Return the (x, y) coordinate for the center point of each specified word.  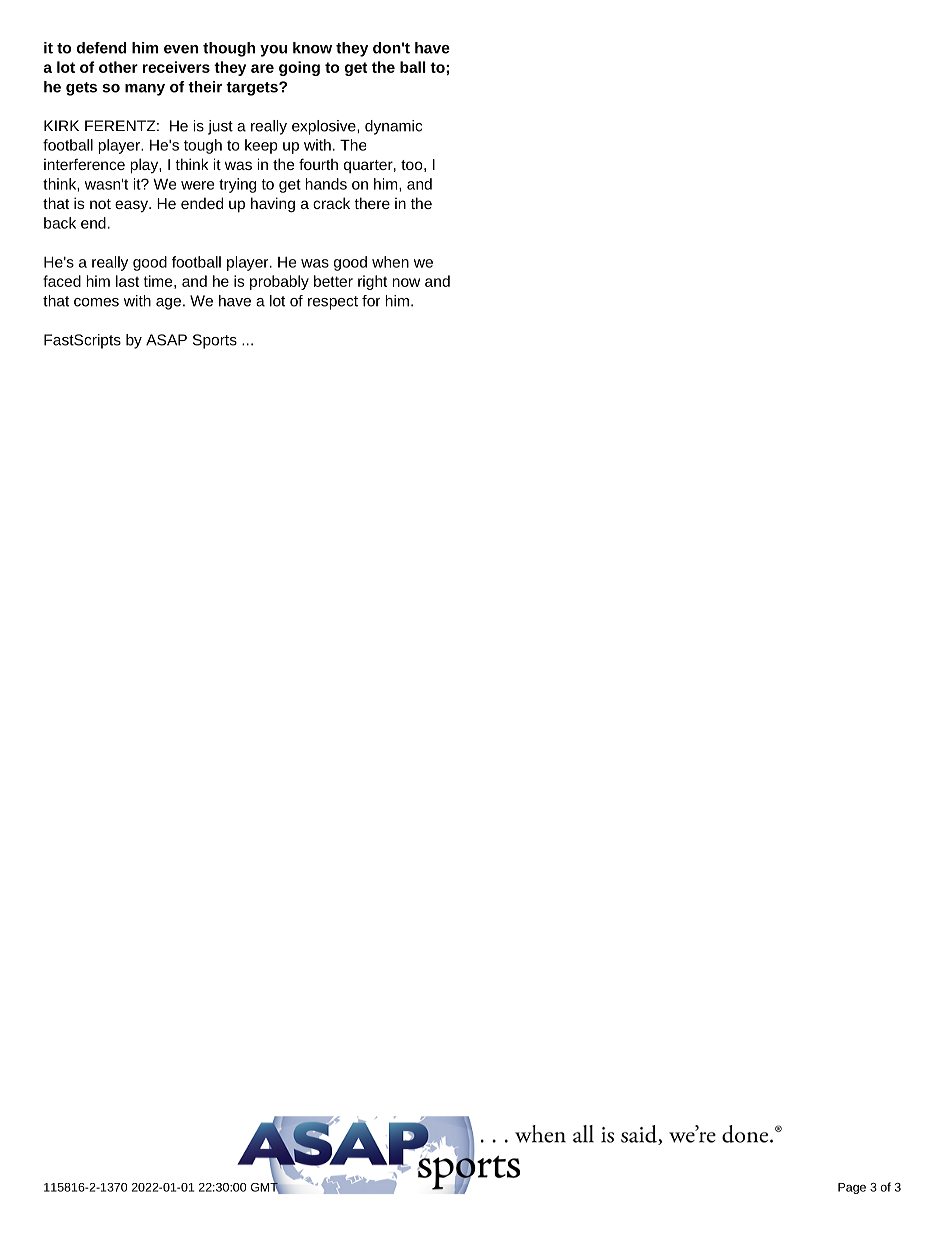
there (372, 203)
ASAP (166, 340)
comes (96, 302)
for (371, 301)
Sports (215, 341)
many (145, 90)
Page (852, 1188)
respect (333, 303)
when (390, 262)
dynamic (393, 127)
